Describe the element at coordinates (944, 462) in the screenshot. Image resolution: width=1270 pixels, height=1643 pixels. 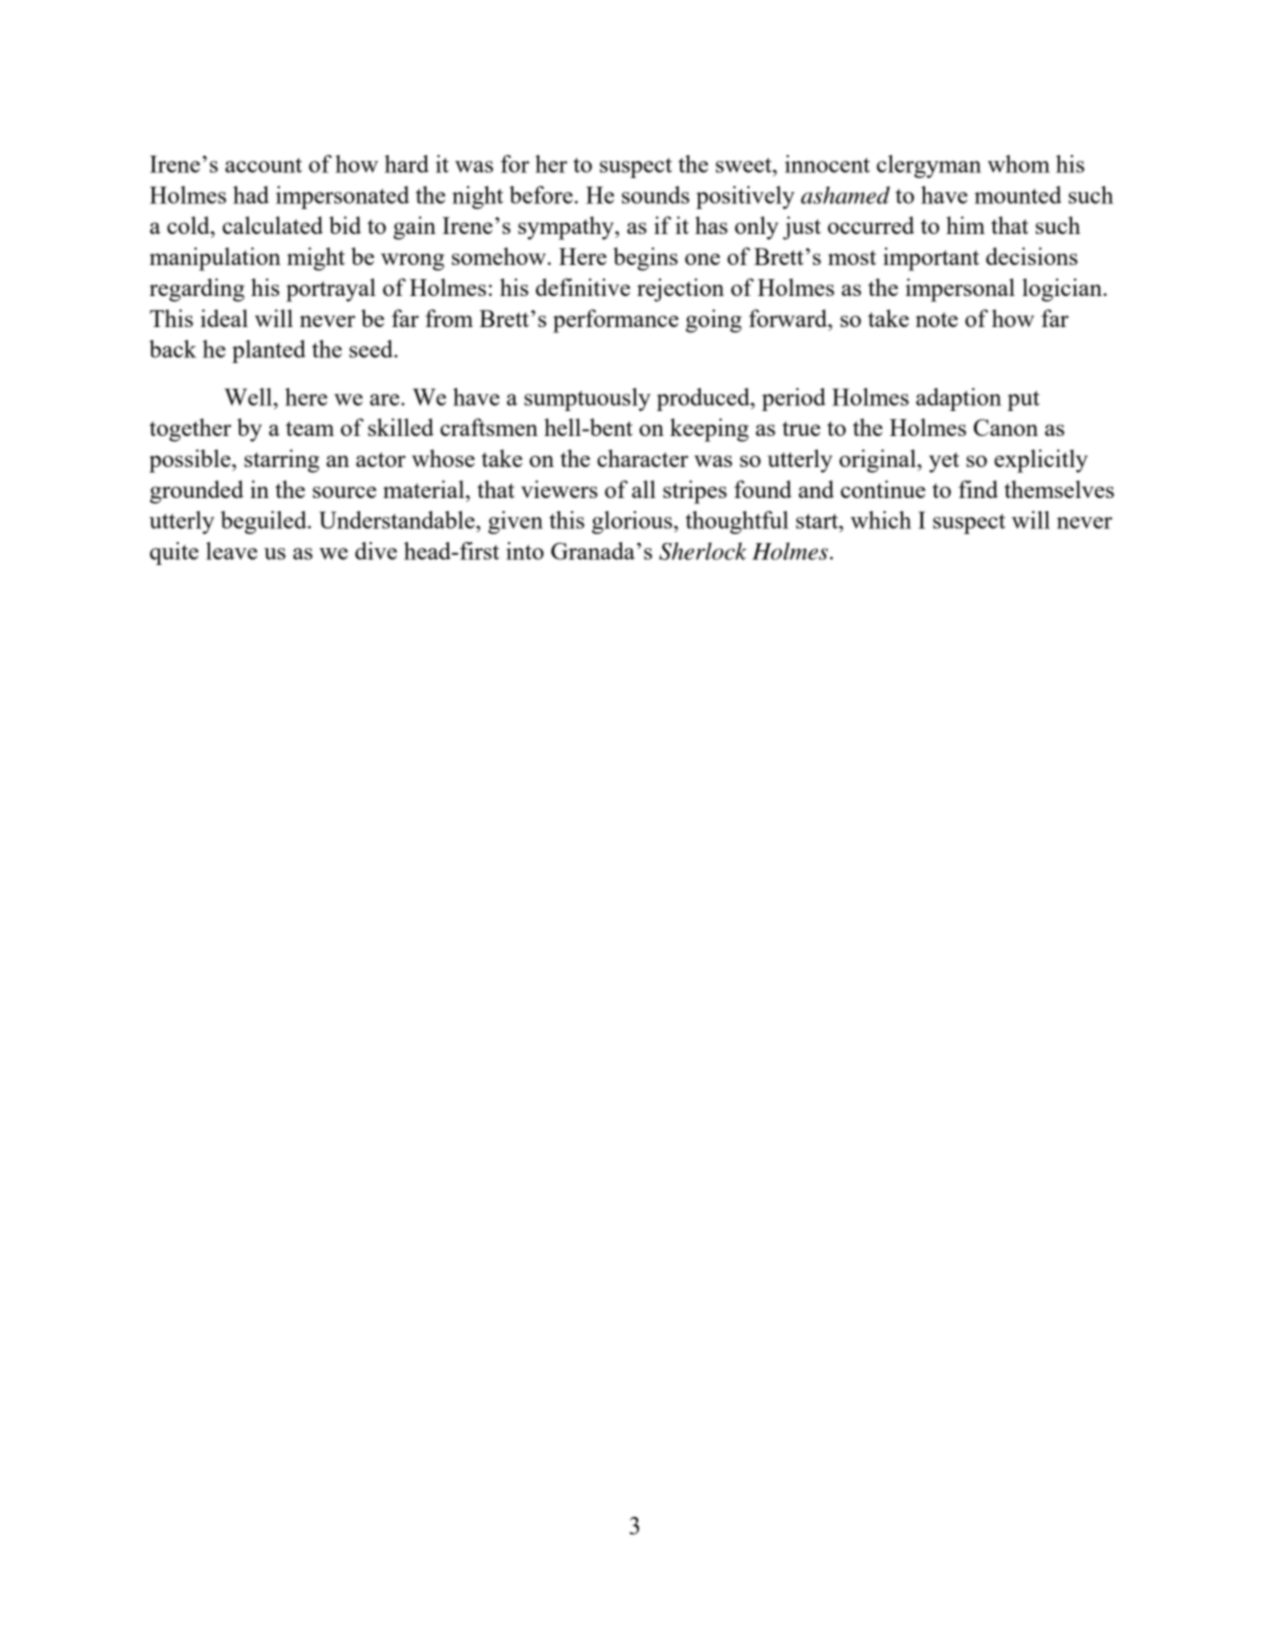
I see `yet` at that location.
